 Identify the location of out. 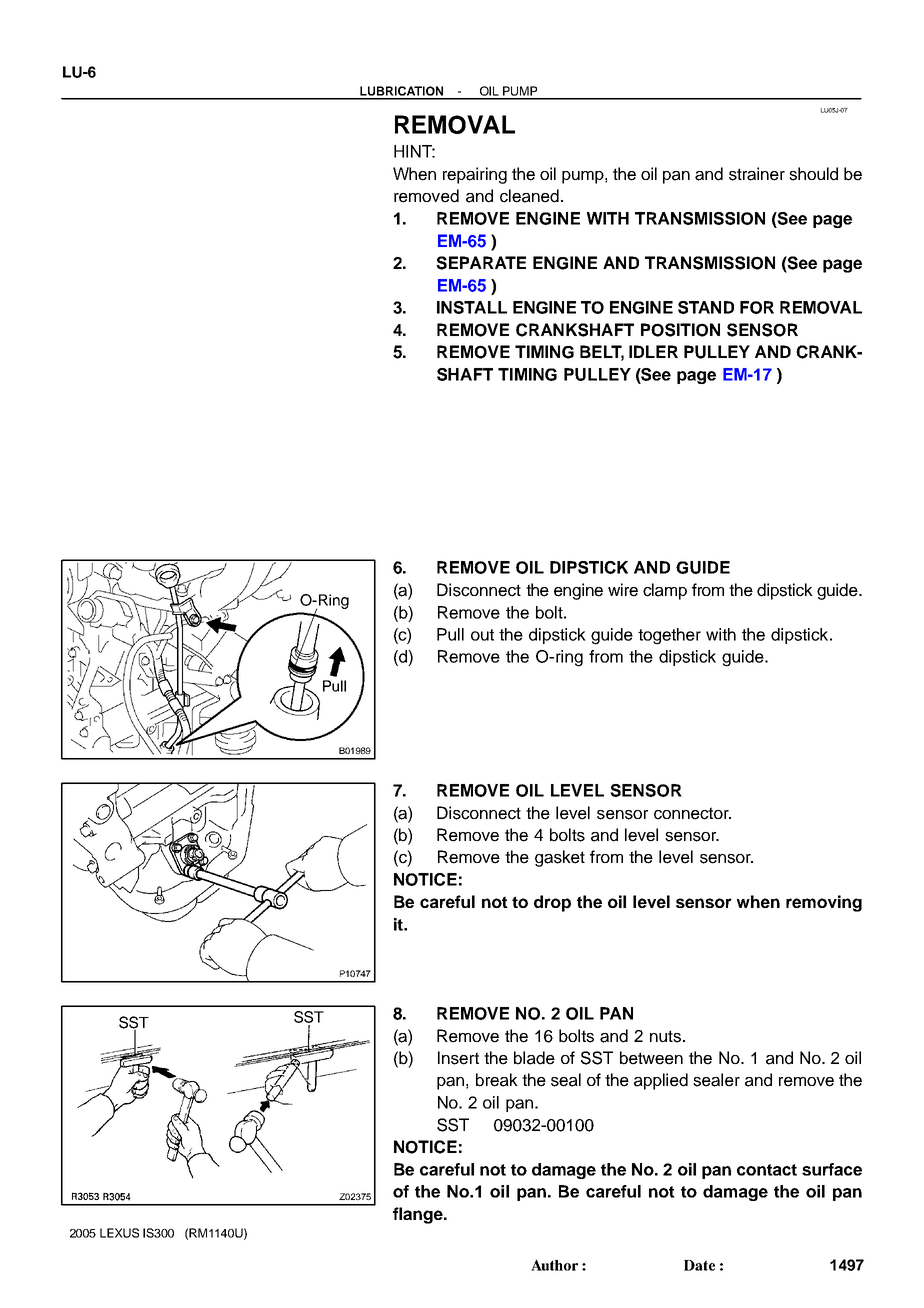
(482, 635).
